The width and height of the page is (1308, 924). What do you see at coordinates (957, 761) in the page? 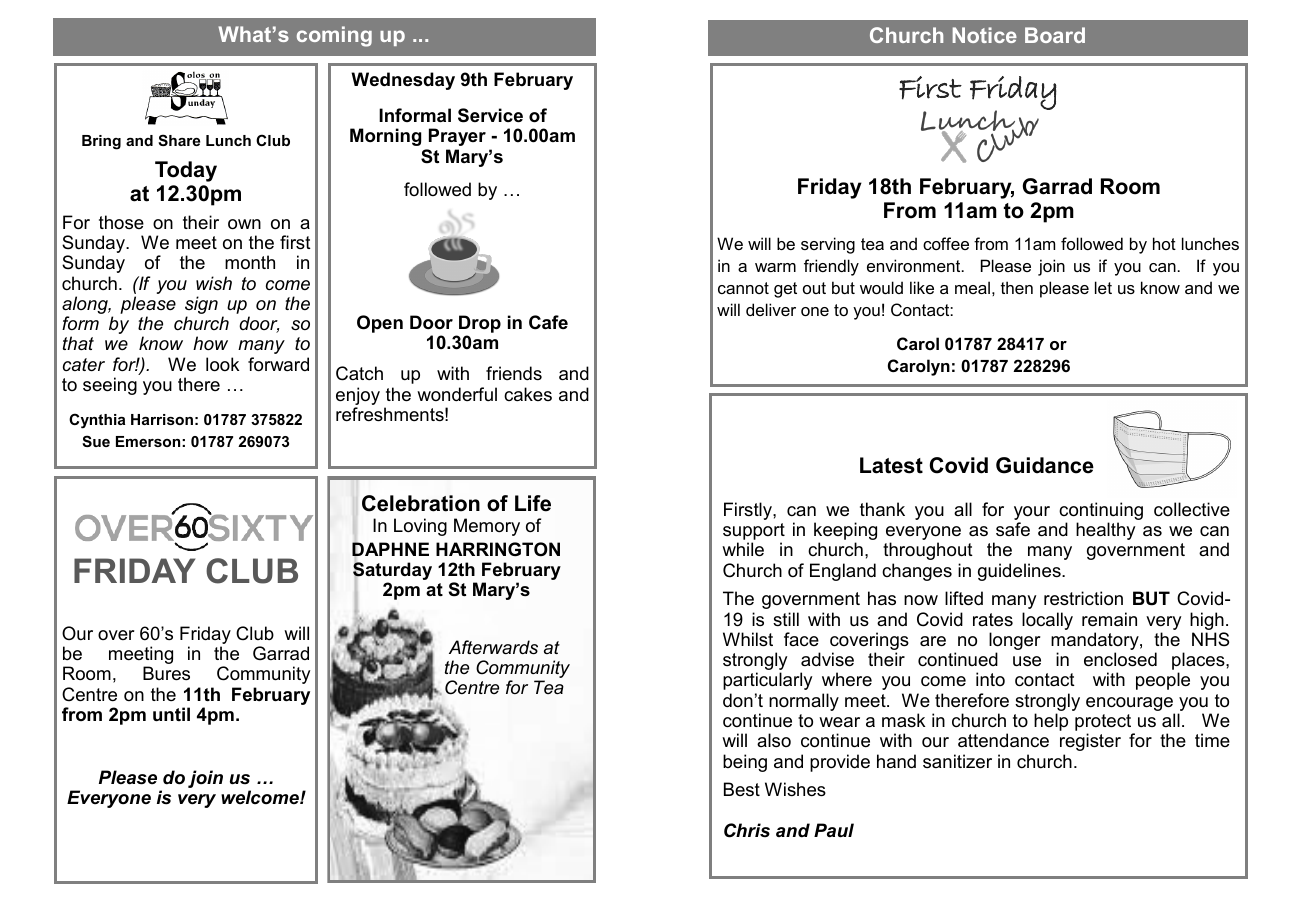
I see `sanitizer` at bounding box center [957, 761].
